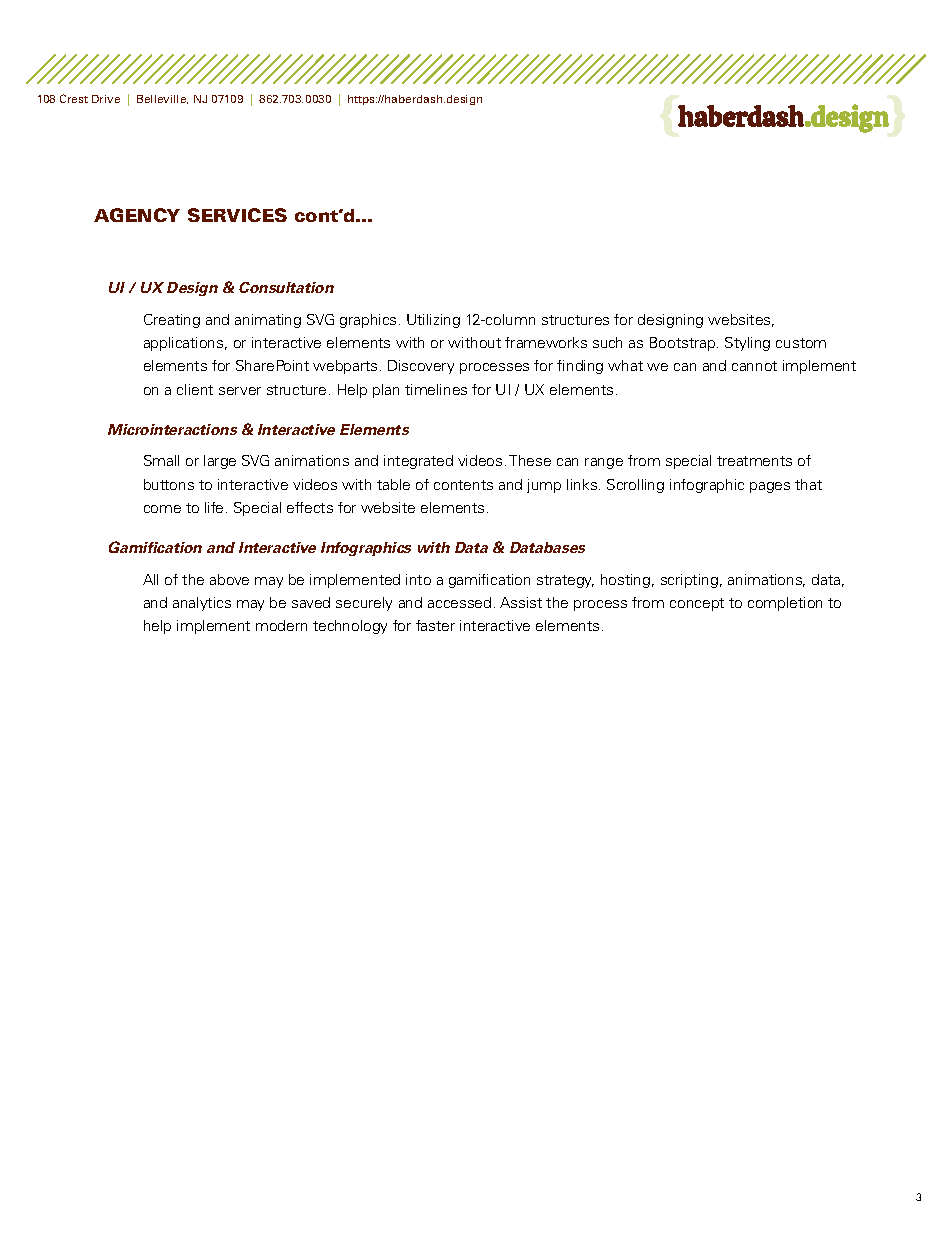 The height and width of the document is (1233, 952). What do you see at coordinates (202, 604) in the document?
I see `analytics` at bounding box center [202, 604].
